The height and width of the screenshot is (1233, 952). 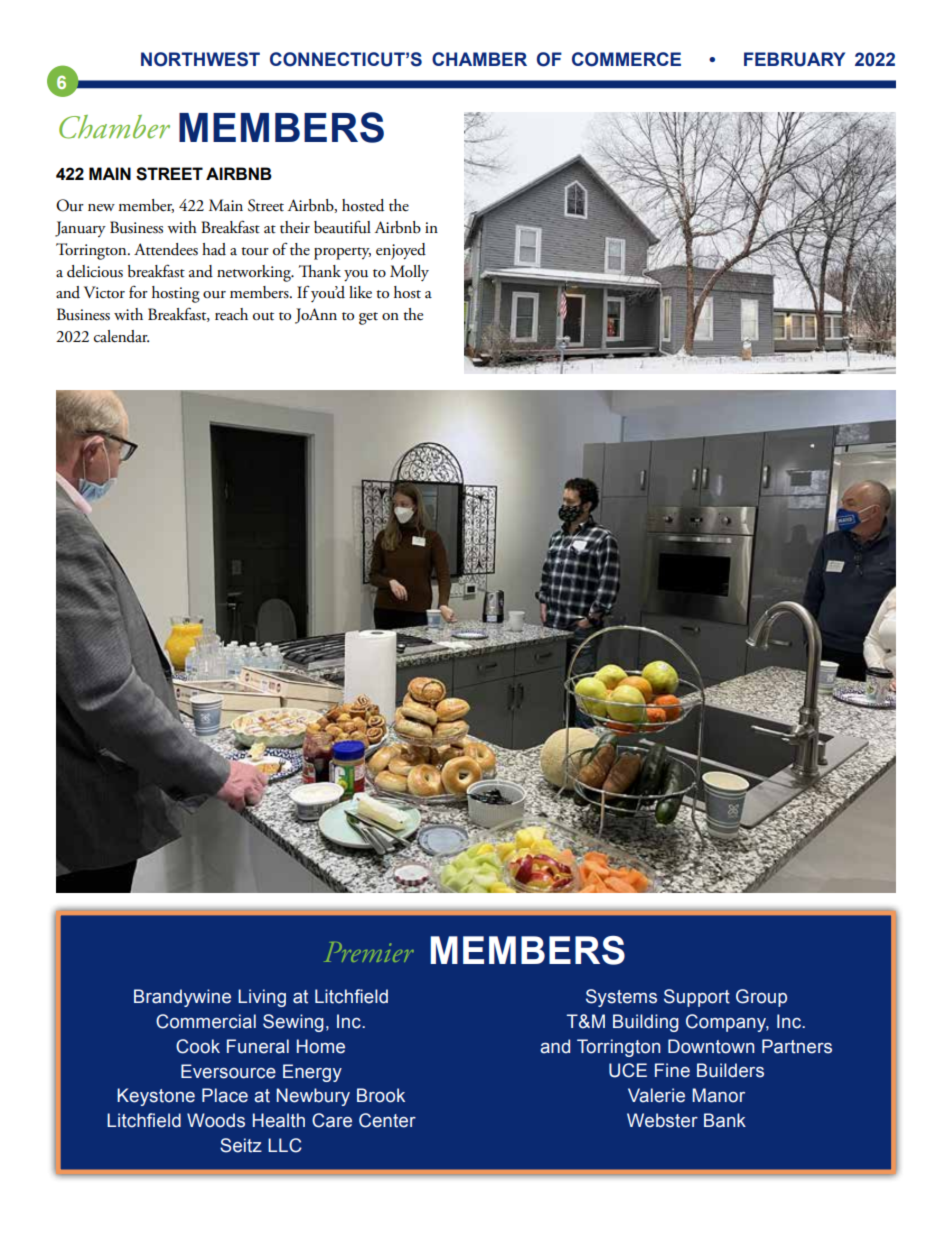 I want to click on Keystone, so click(x=156, y=1097).
